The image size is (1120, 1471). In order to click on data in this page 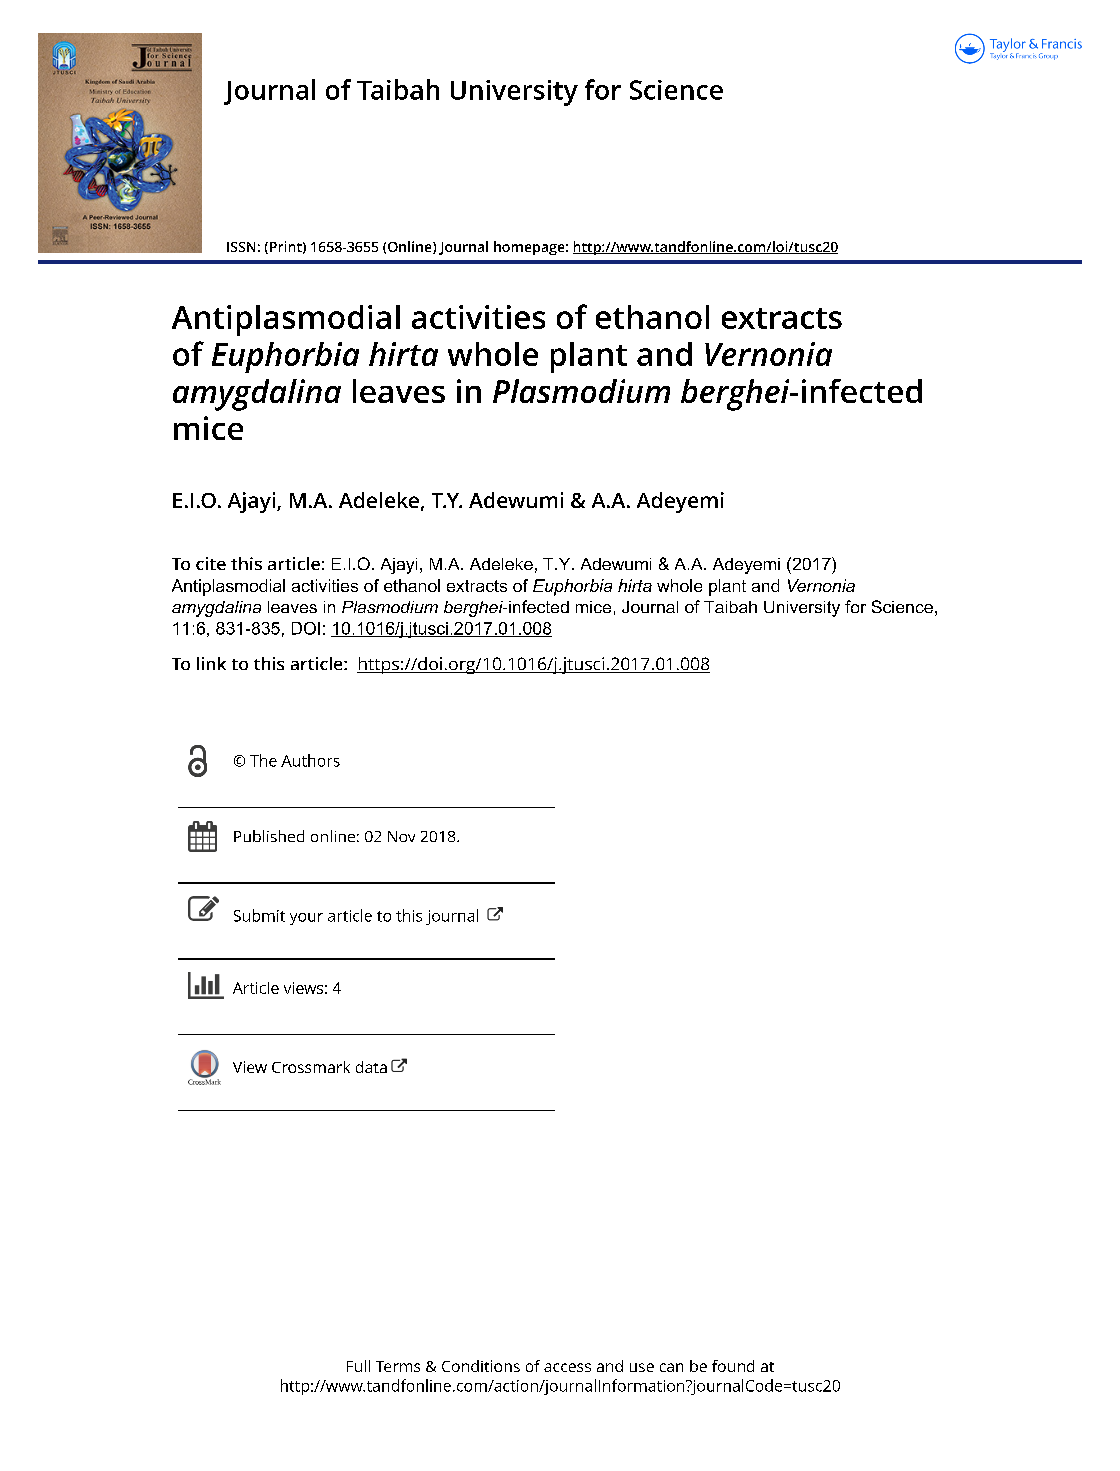, I will do `click(371, 1067)`.
